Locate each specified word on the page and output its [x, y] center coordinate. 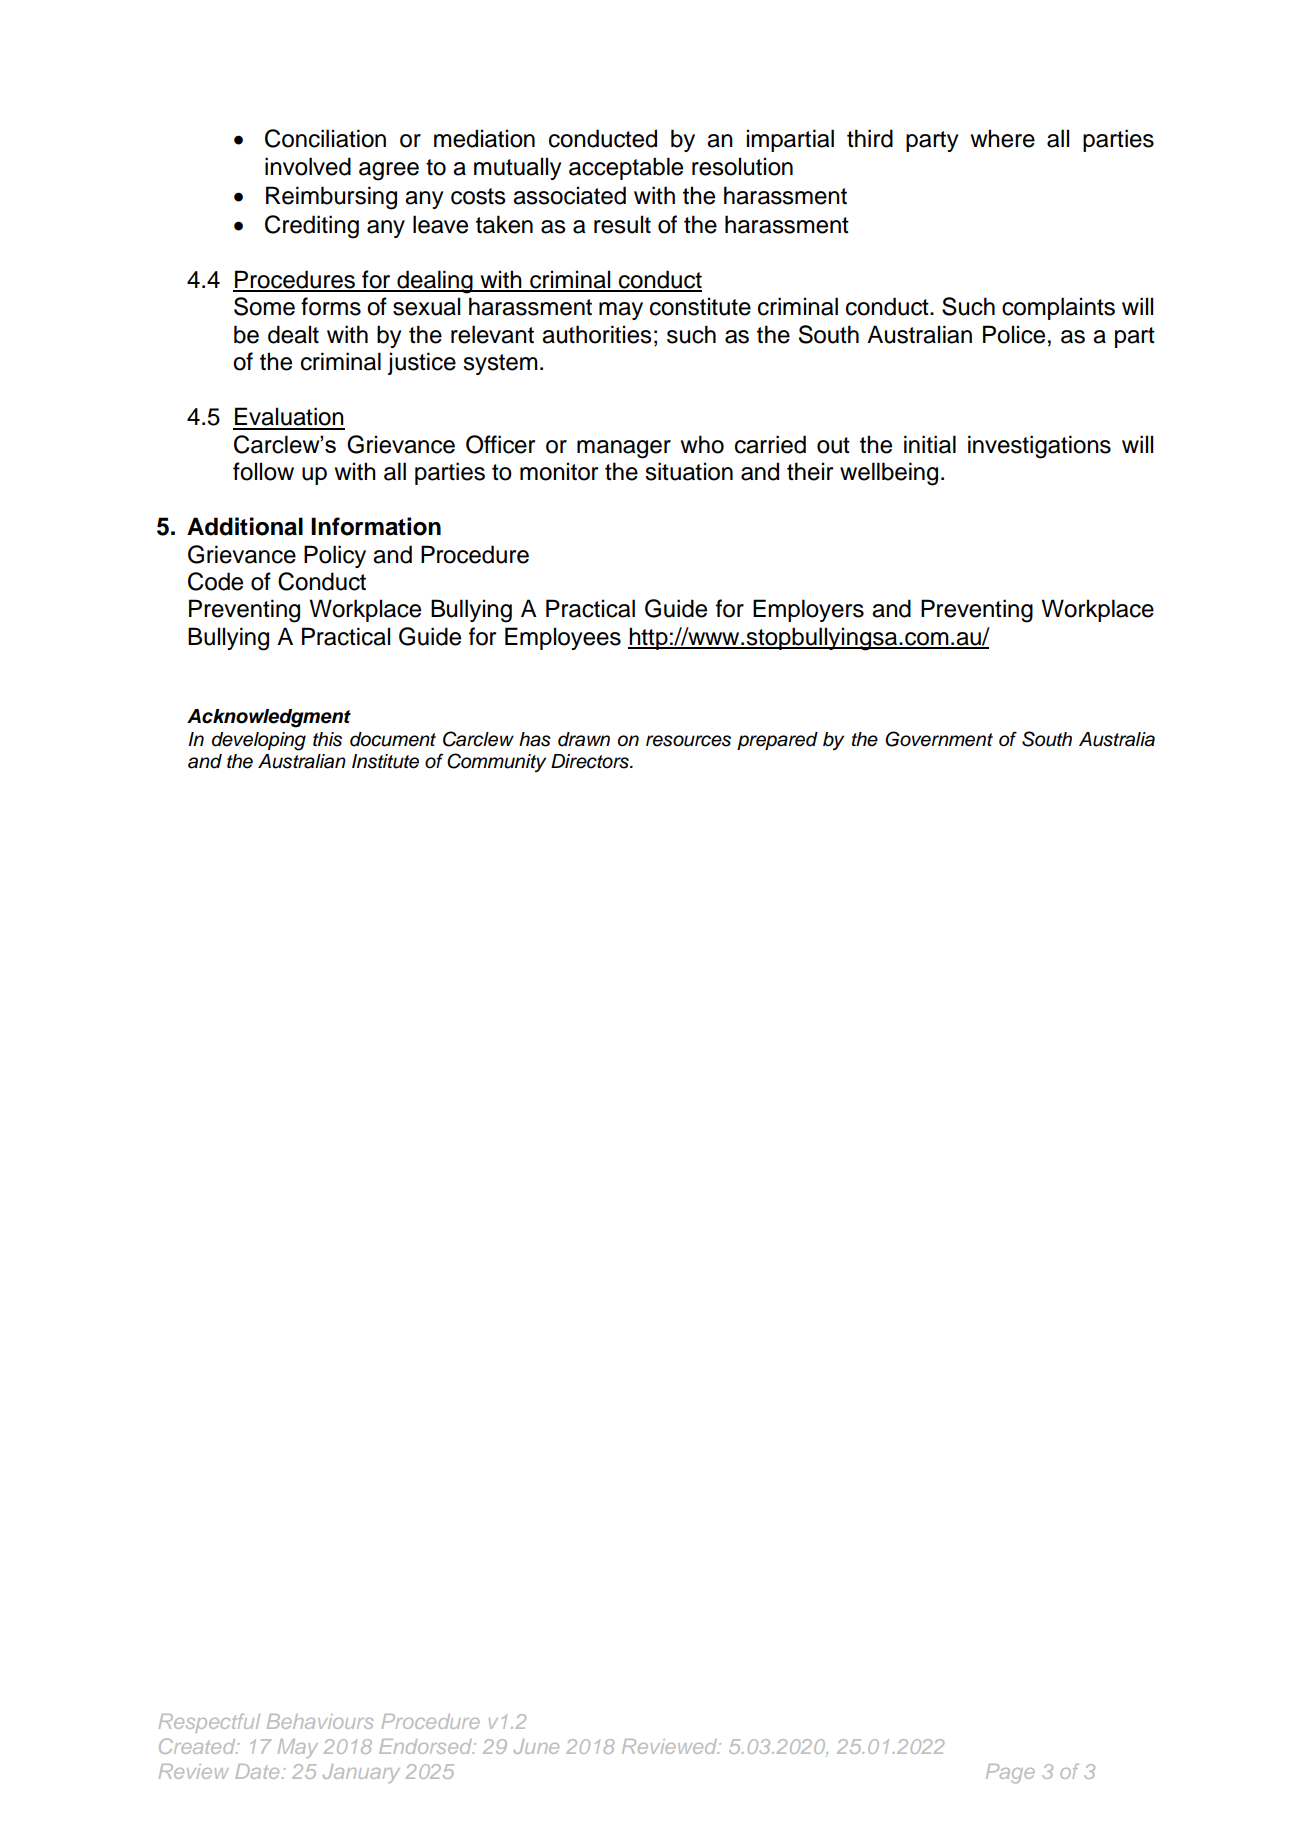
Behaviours [320, 1721]
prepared [777, 741]
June [536, 1746]
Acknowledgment [269, 718]
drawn [584, 739]
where [1003, 138]
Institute [385, 761]
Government [939, 739]
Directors [591, 761]
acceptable [626, 168]
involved [308, 166]
